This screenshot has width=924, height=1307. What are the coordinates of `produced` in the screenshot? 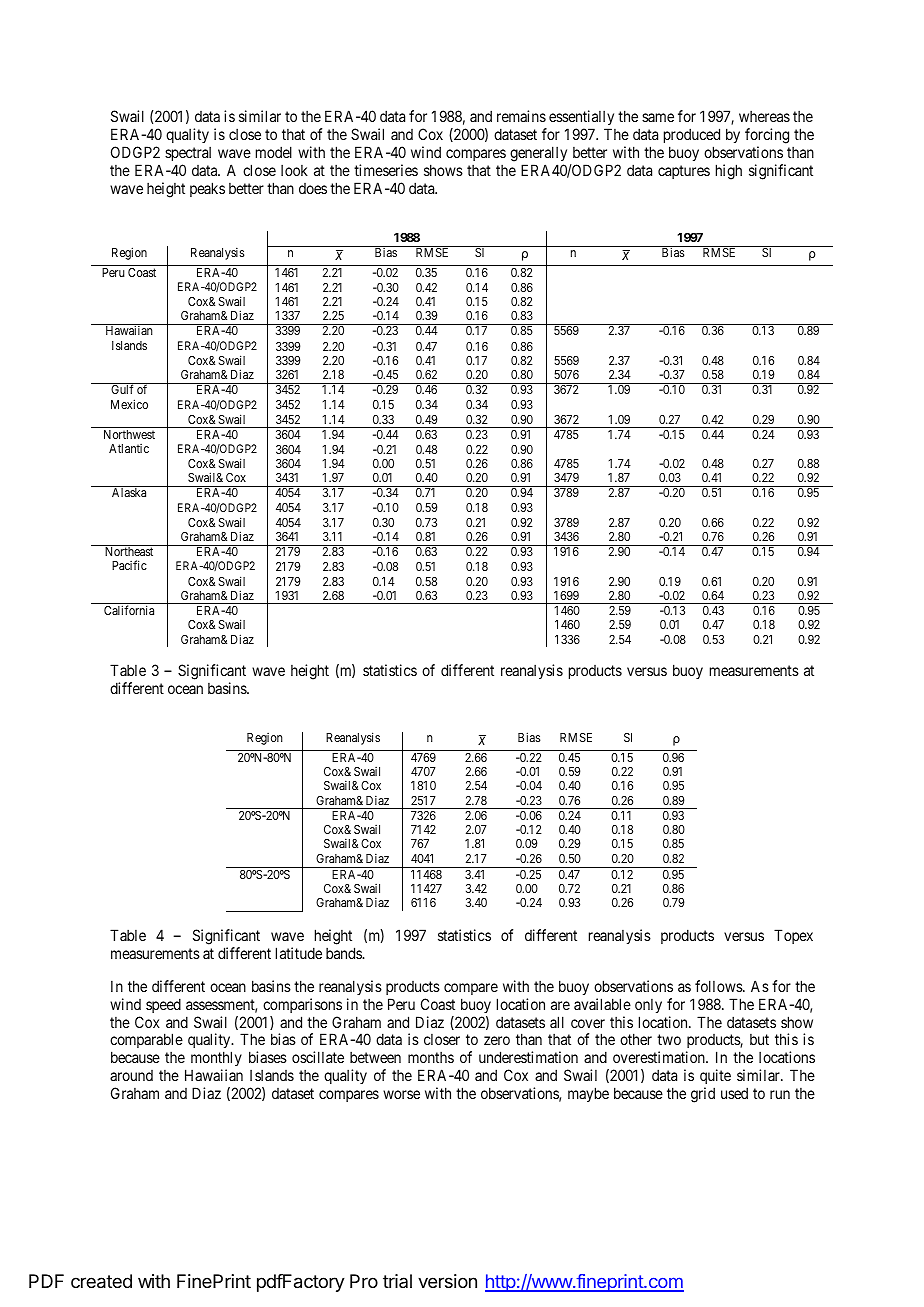 It's located at (692, 135).
